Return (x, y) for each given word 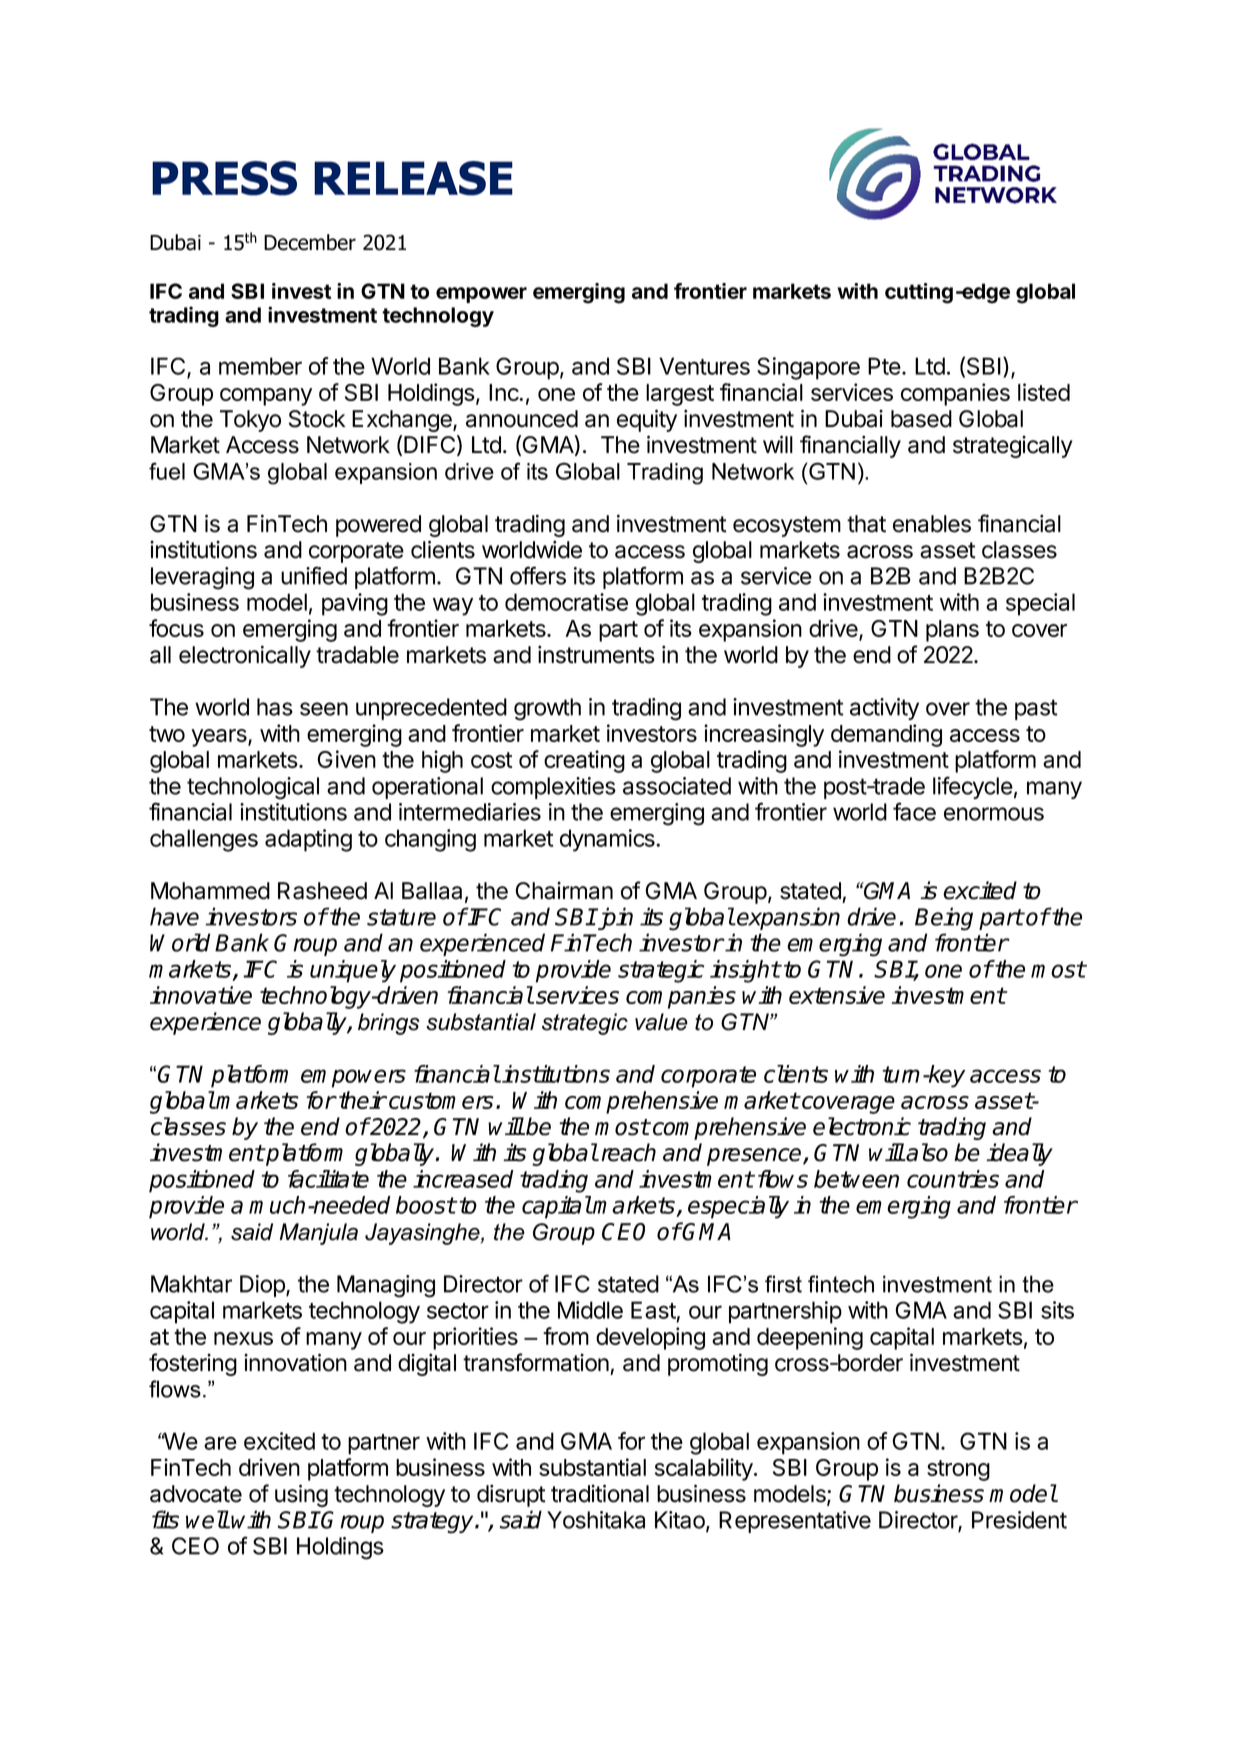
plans (952, 631)
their (362, 1100)
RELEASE (413, 178)
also (926, 1152)
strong (958, 1470)
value (661, 1022)
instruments (596, 654)
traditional (600, 1493)
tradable (357, 655)
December (310, 242)
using (301, 1495)
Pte (884, 366)
